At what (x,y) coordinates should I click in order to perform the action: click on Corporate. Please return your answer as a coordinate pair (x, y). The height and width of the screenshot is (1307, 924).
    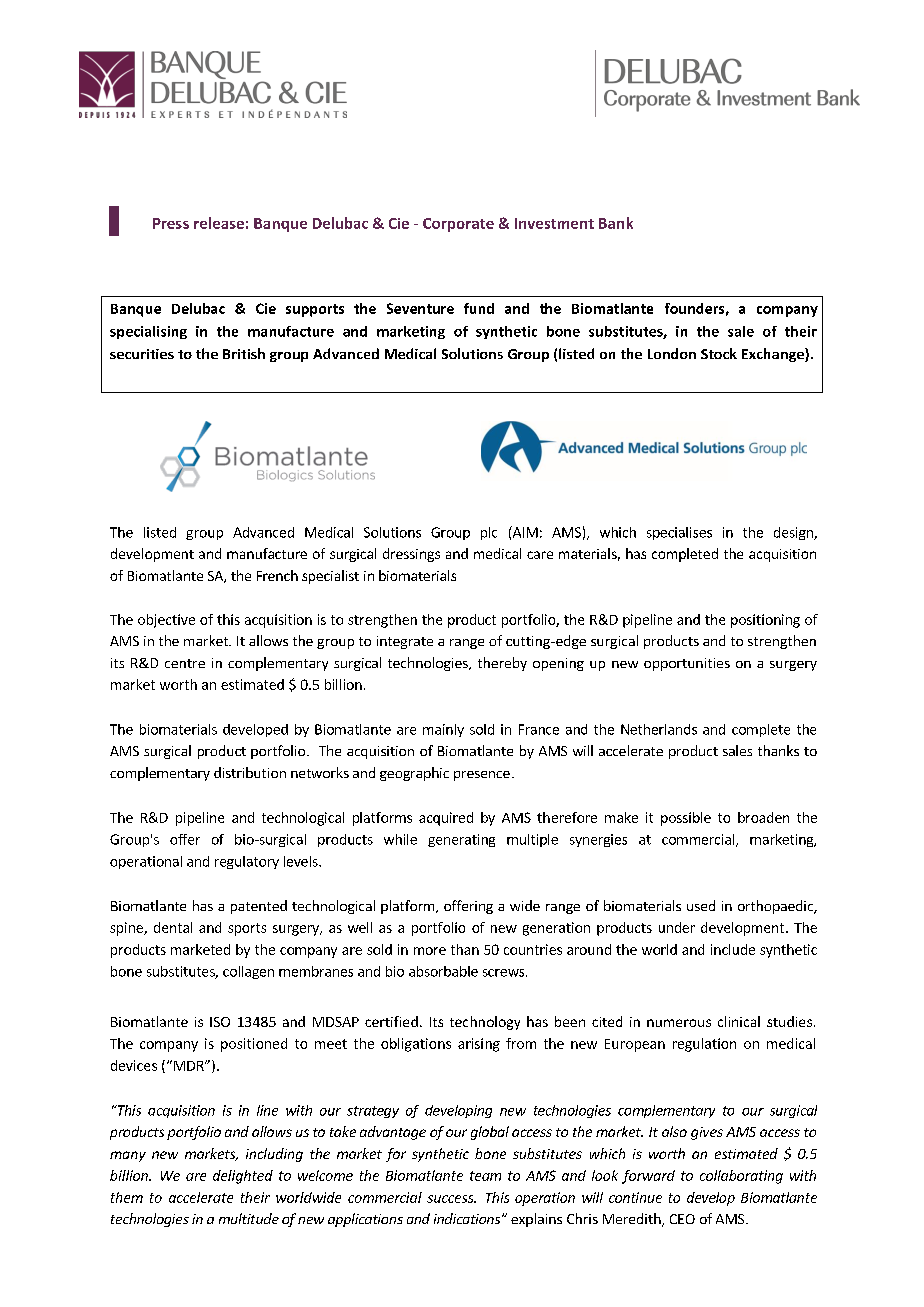
    Looking at the image, I should click on (458, 225).
